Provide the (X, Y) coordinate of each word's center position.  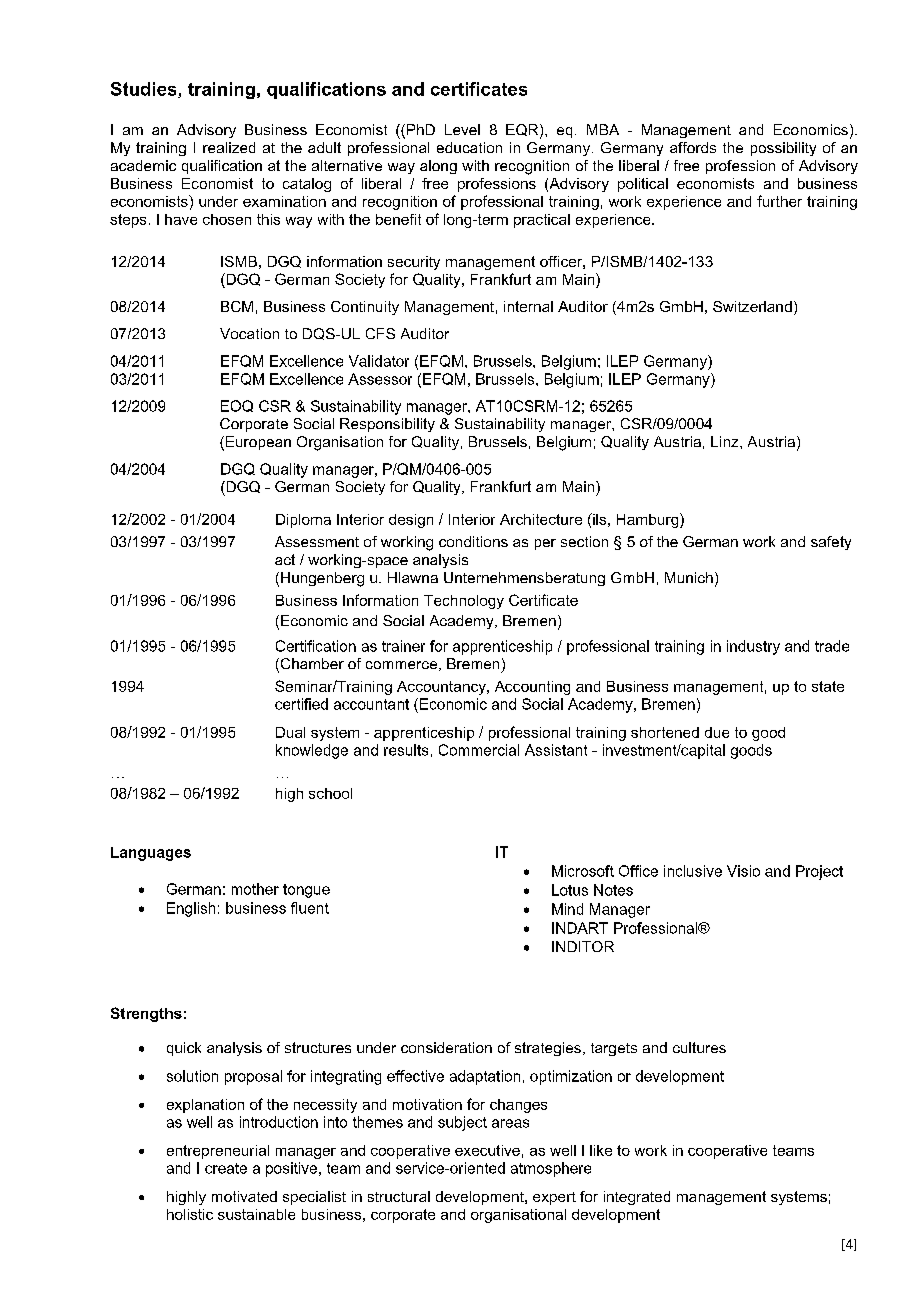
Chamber (311, 665)
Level (462, 129)
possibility (783, 149)
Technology (464, 602)
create (226, 1168)
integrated (637, 1198)
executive (487, 1150)
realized (229, 147)
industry (753, 647)
